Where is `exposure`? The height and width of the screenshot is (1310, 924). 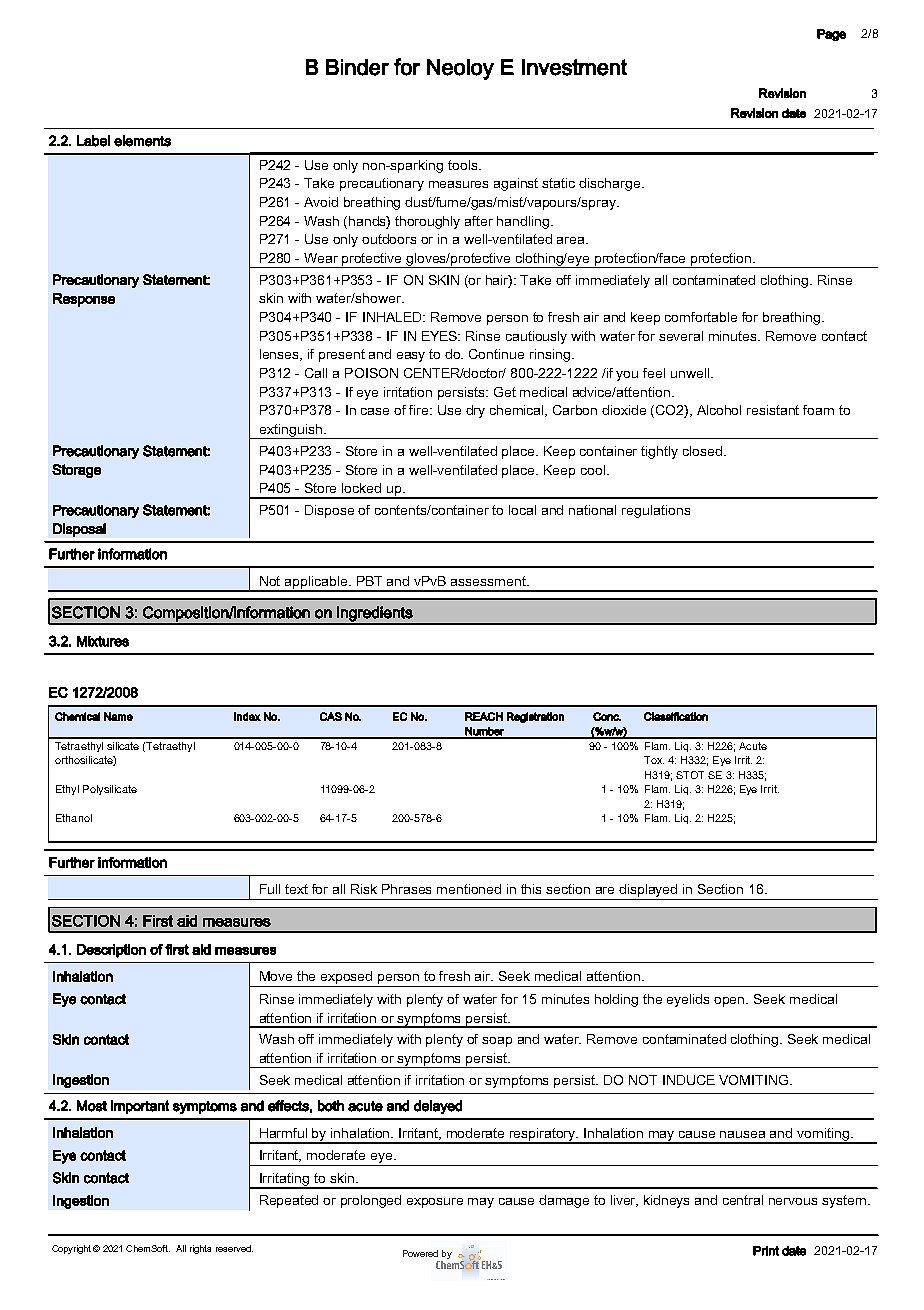
exposure is located at coordinates (435, 1203).
